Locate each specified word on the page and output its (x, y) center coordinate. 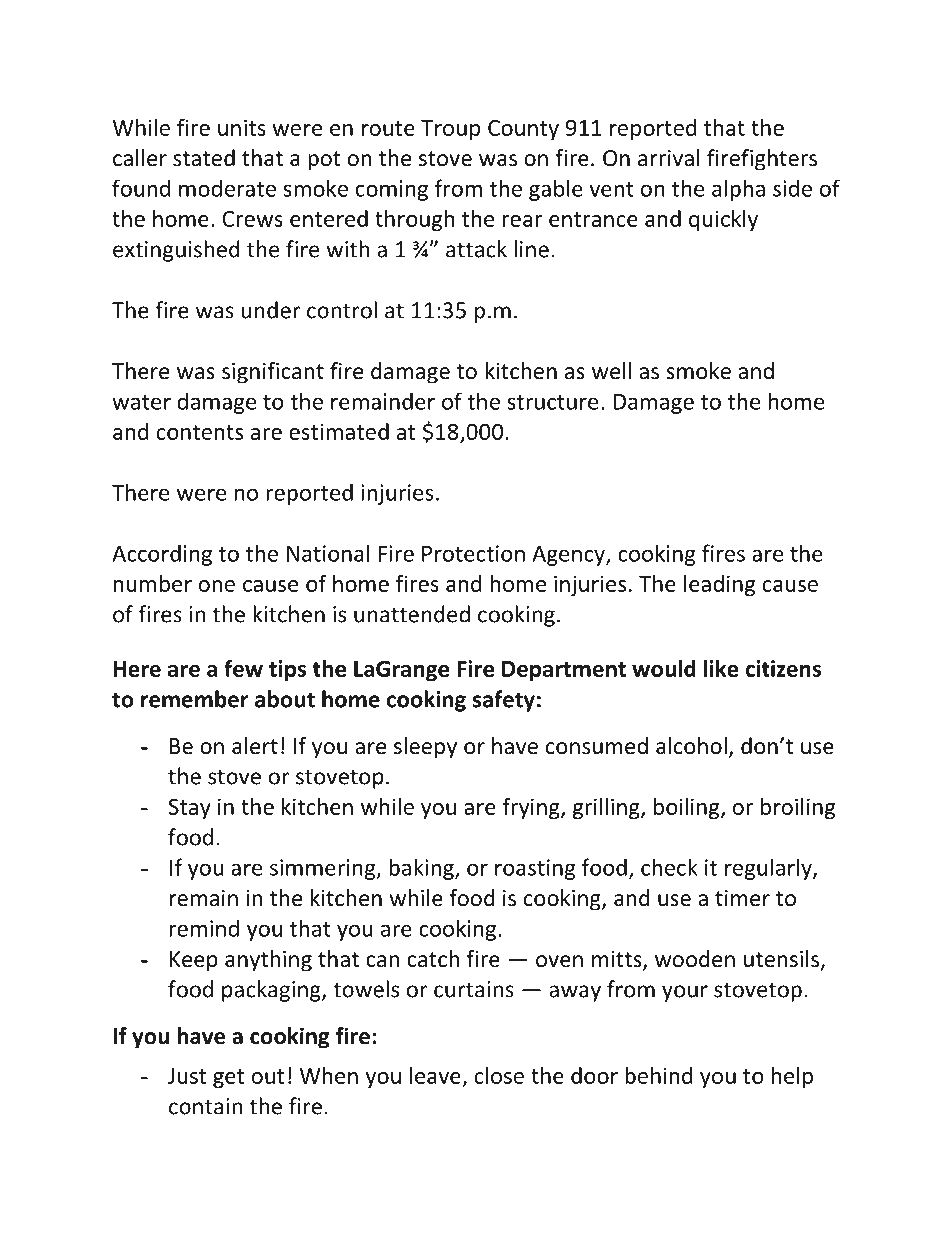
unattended (412, 614)
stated (204, 158)
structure (552, 402)
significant (273, 373)
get (229, 1078)
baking (422, 869)
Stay (190, 809)
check (669, 867)
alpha (738, 190)
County (523, 130)
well (611, 371)
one (217, 586)
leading (719, 585)
